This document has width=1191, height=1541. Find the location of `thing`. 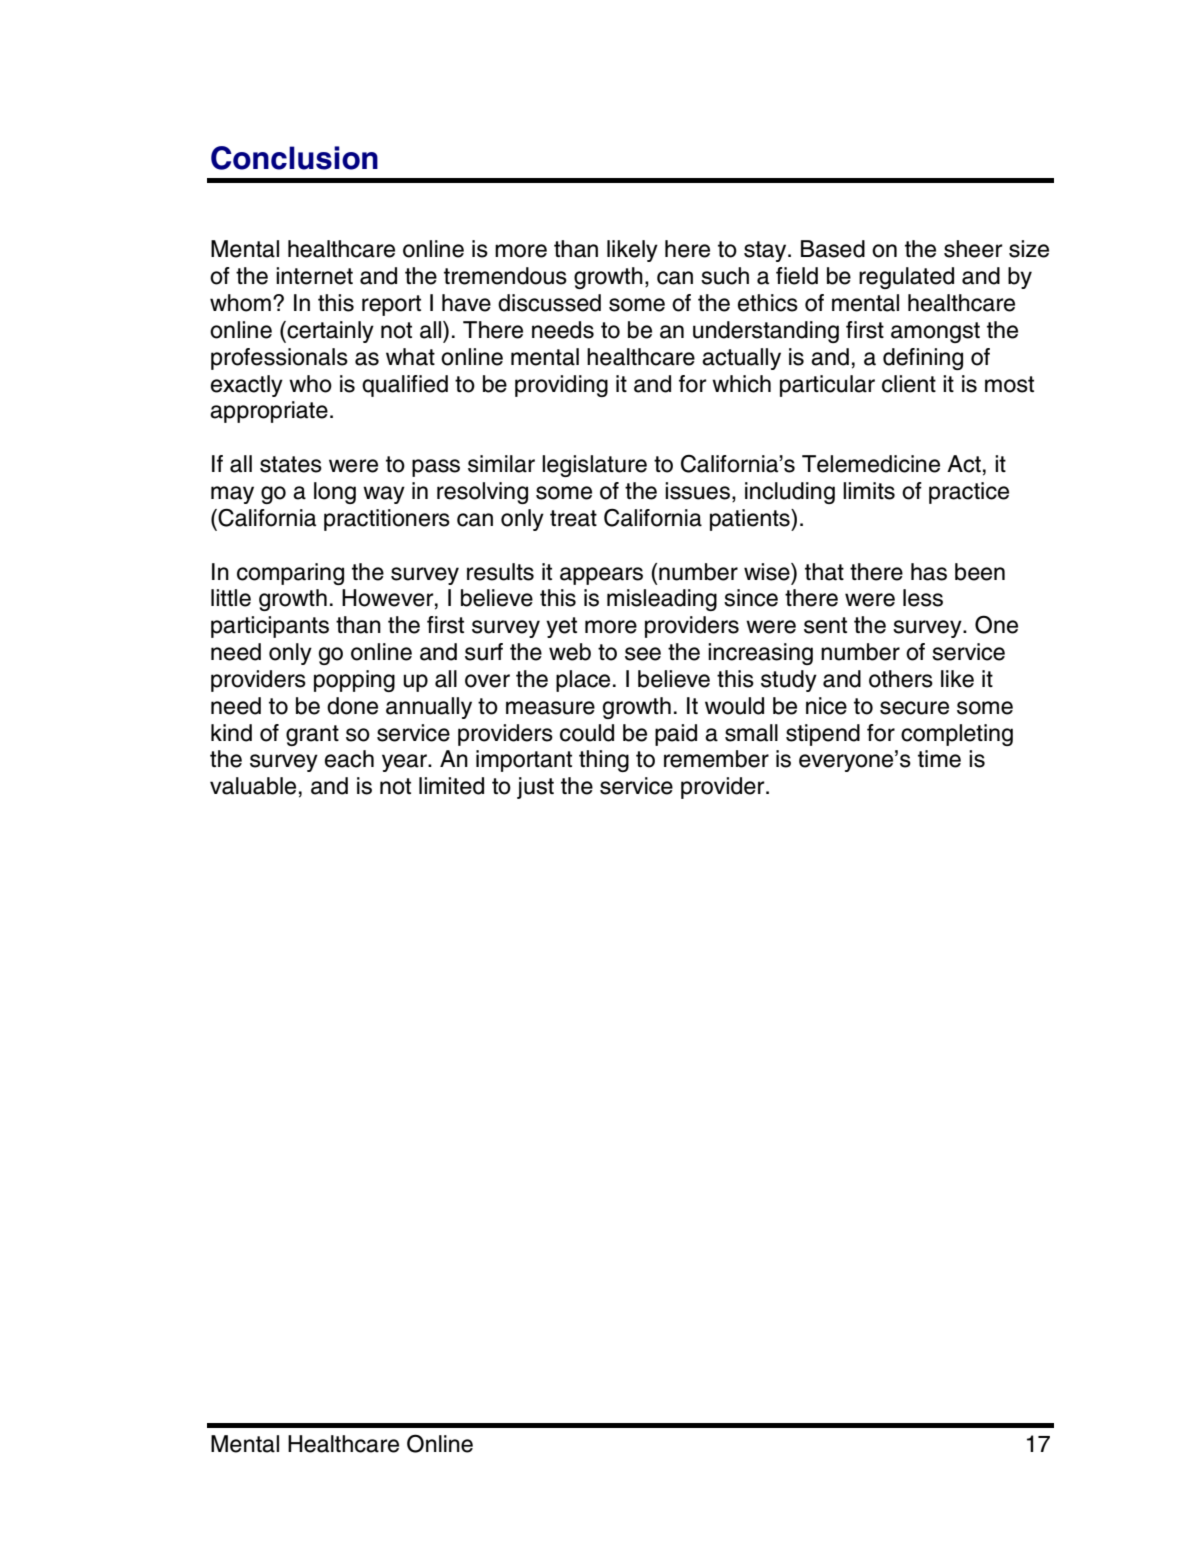

thing is located at coordinates (604, 761).
